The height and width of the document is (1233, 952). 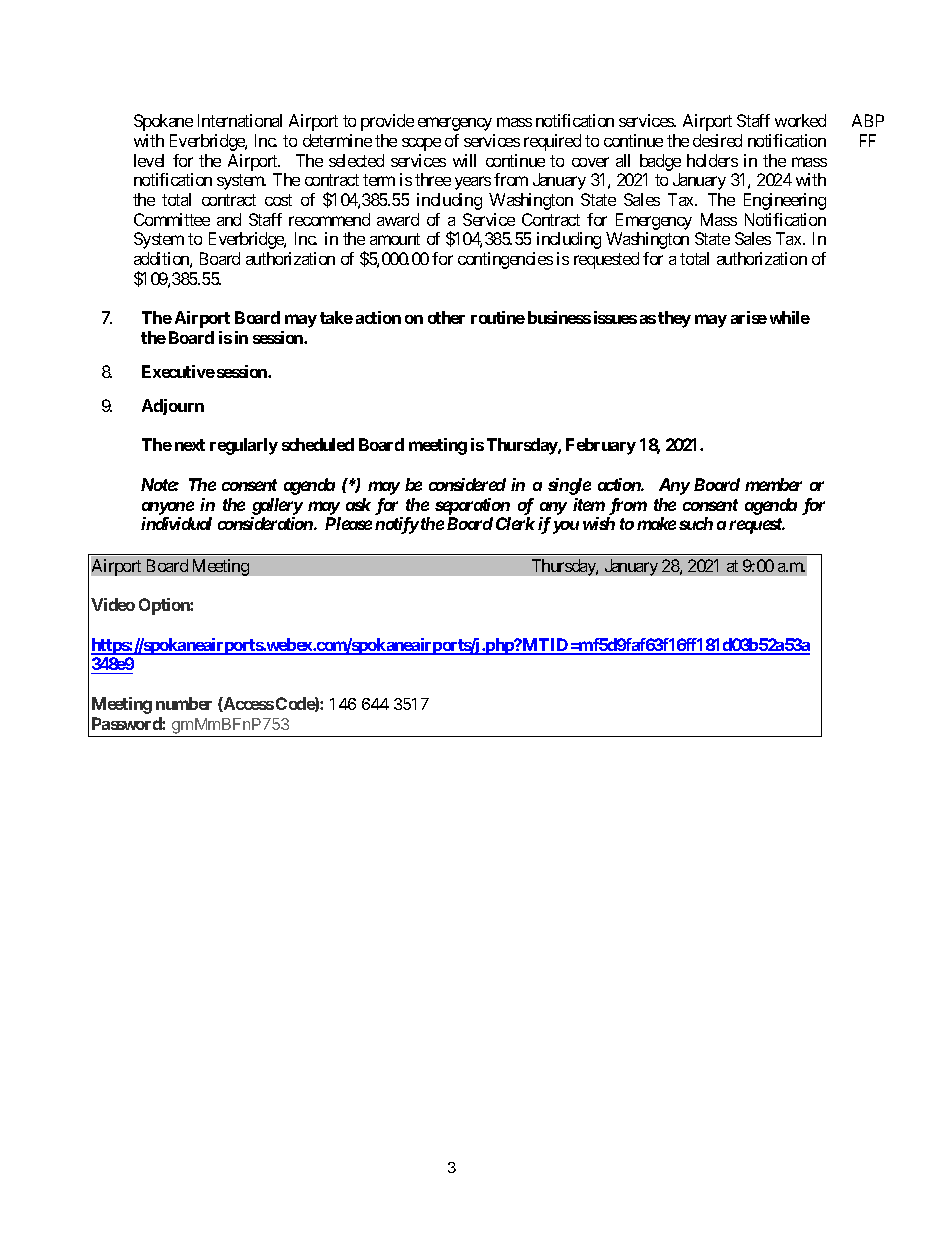 I want to click on member, so click(x=773, y=484).
